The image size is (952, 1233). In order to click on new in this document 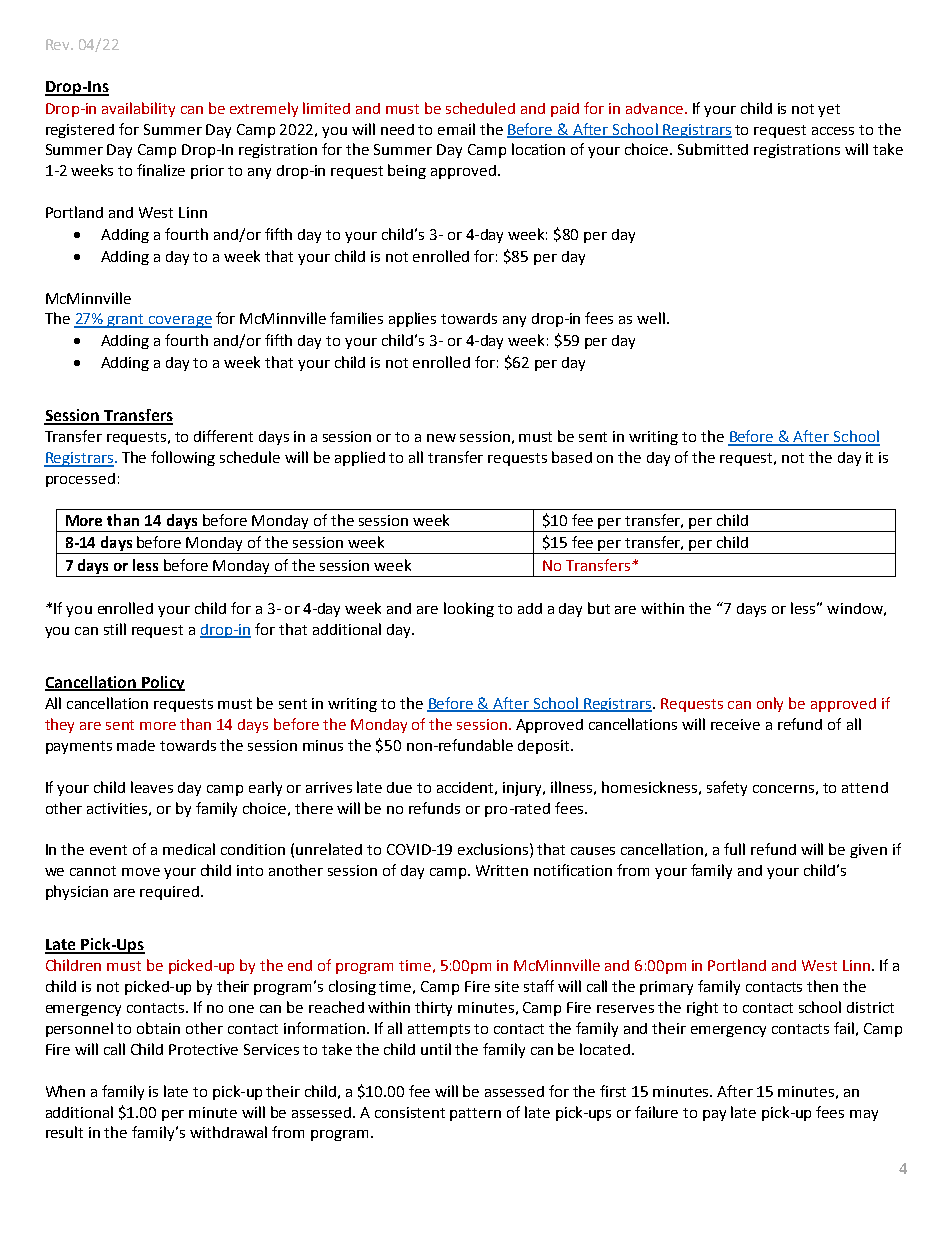, I will do `click(441, 438)`.
